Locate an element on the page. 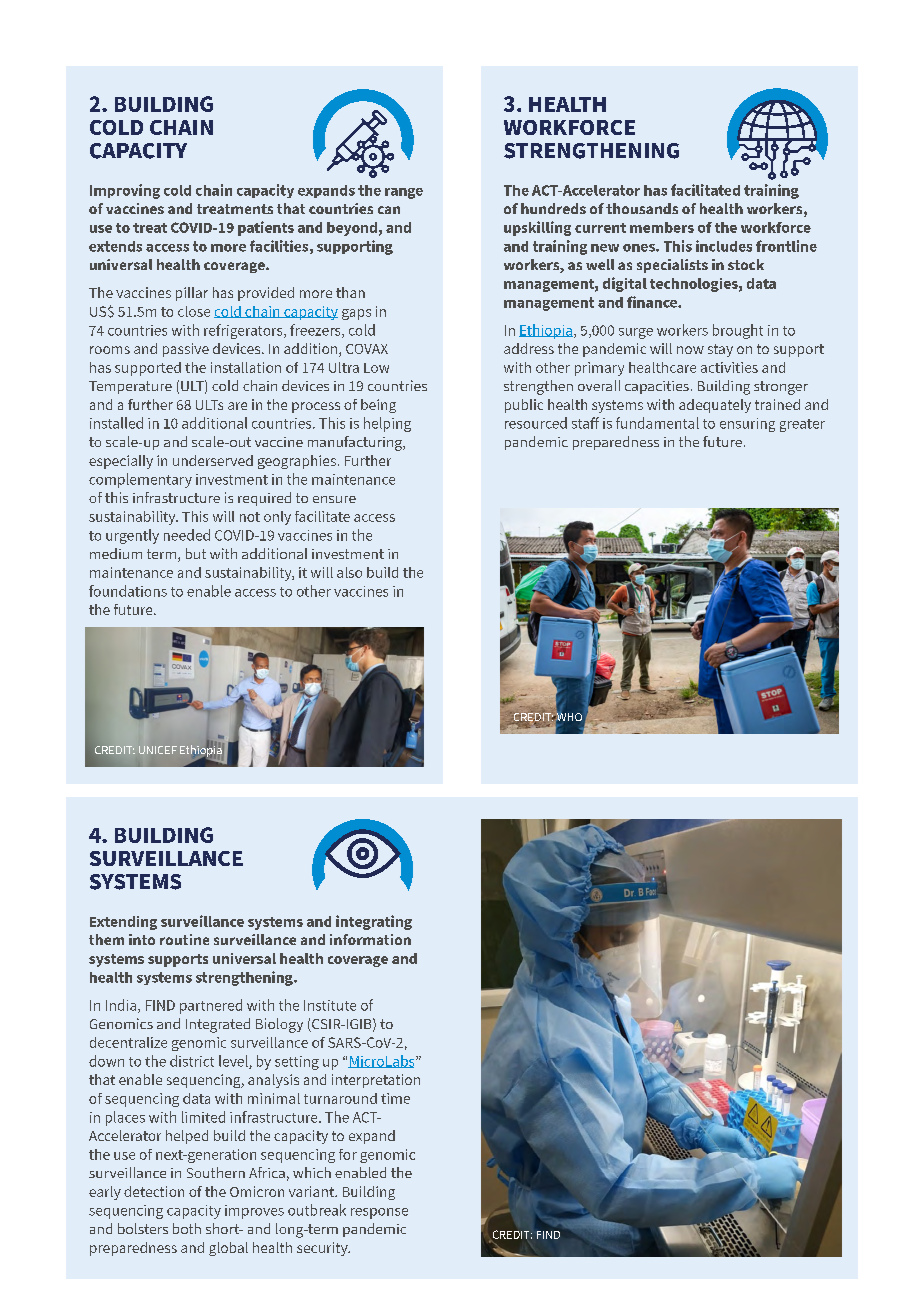  time is located at coordinates (395, 1098).
